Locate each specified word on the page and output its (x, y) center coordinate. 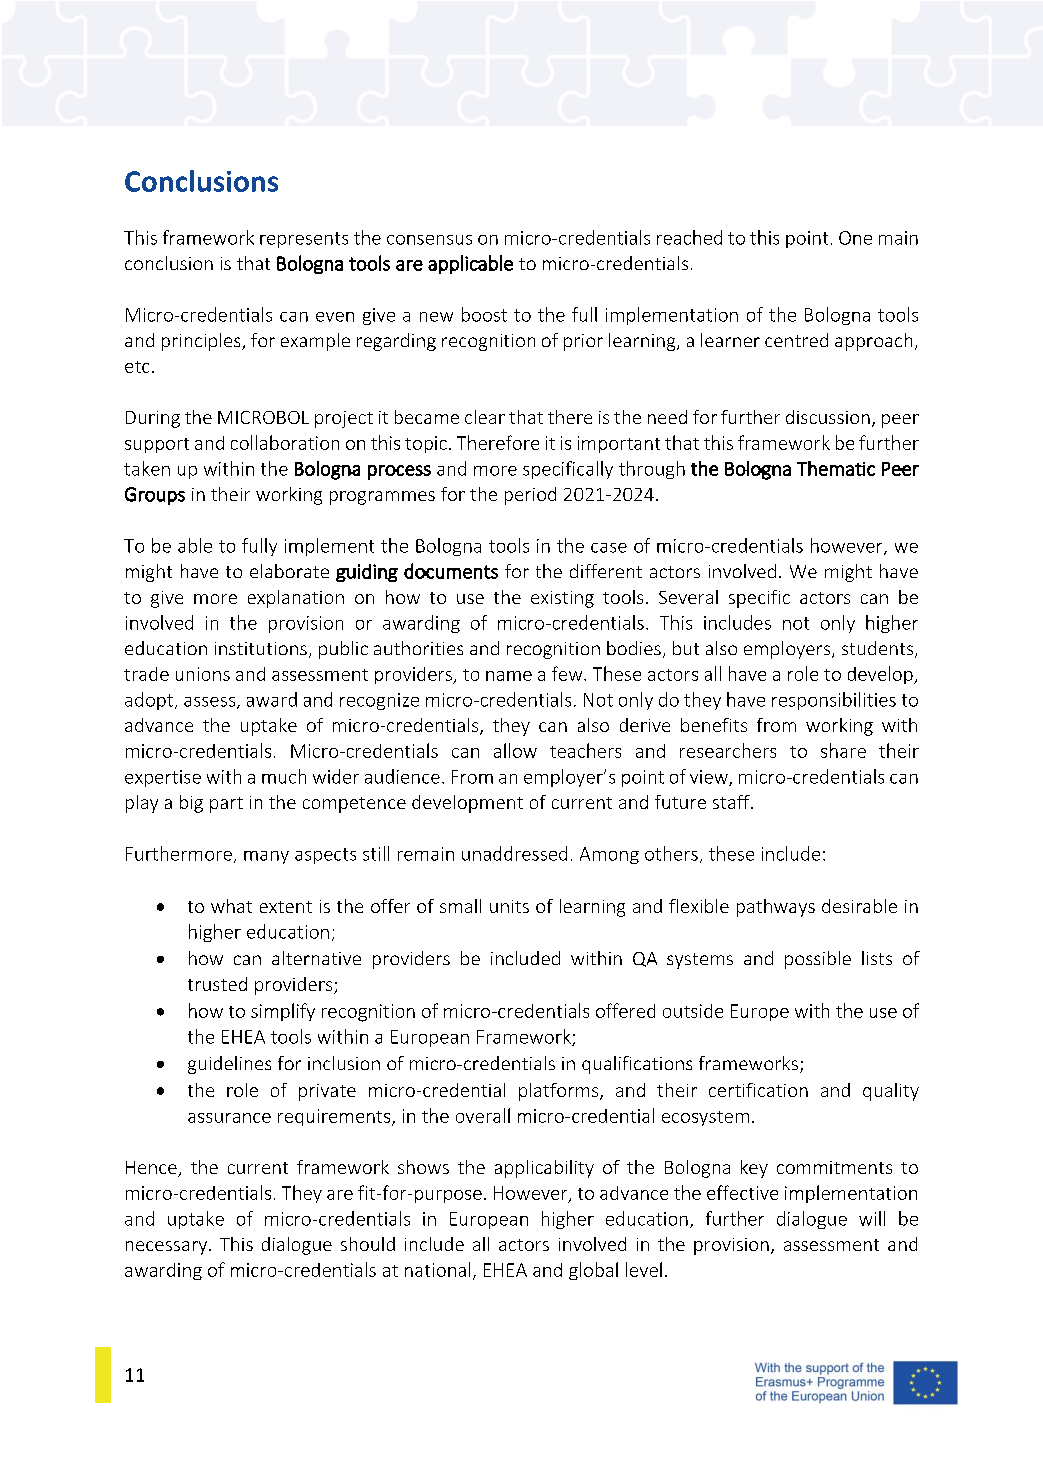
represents (304, 240)
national (437, 1269)
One (855, 238)
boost (484, 314)
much (284, 776)
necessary (168, 1248)
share (843, 750)
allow (515, 750)
